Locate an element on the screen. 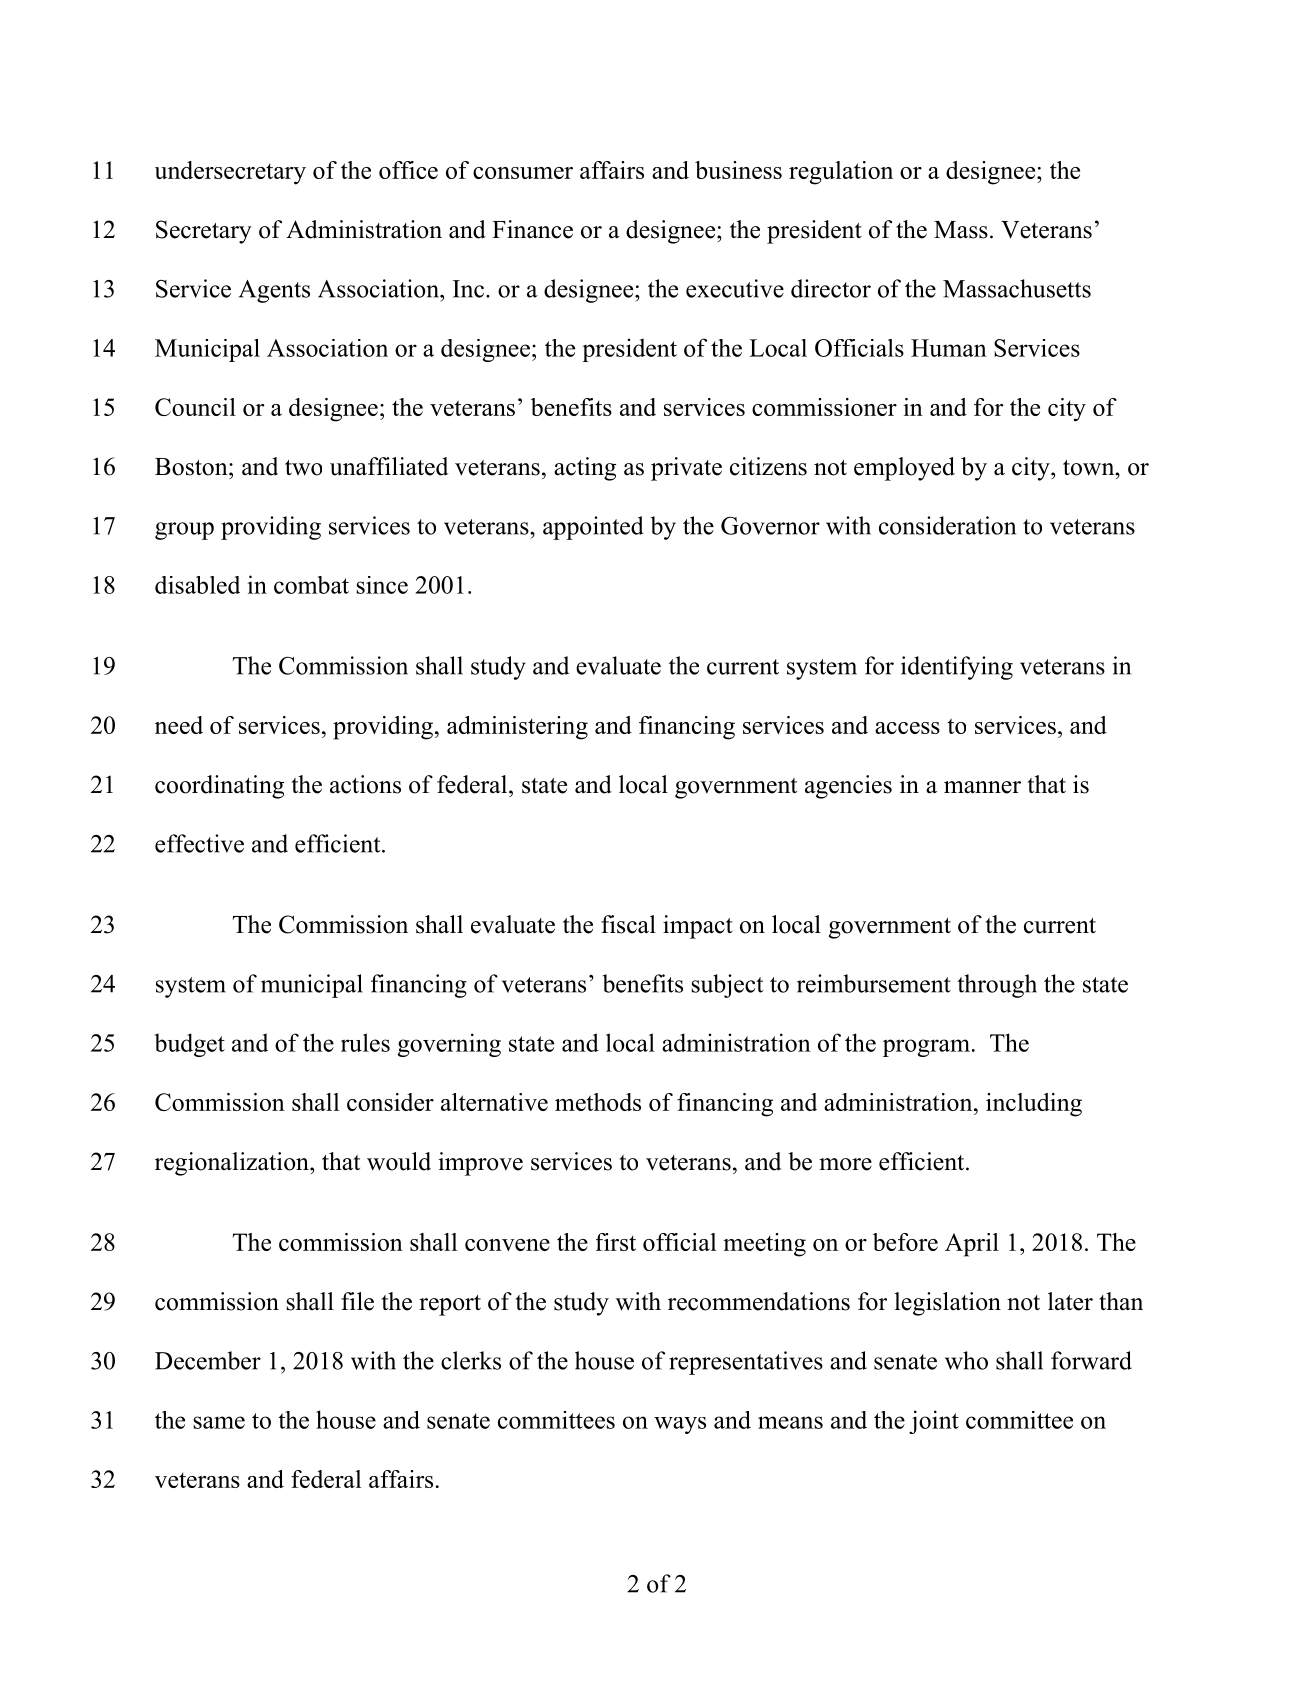 This screenshot has width=1314, height=1701. methods is located at coordinates (598, 1102).
